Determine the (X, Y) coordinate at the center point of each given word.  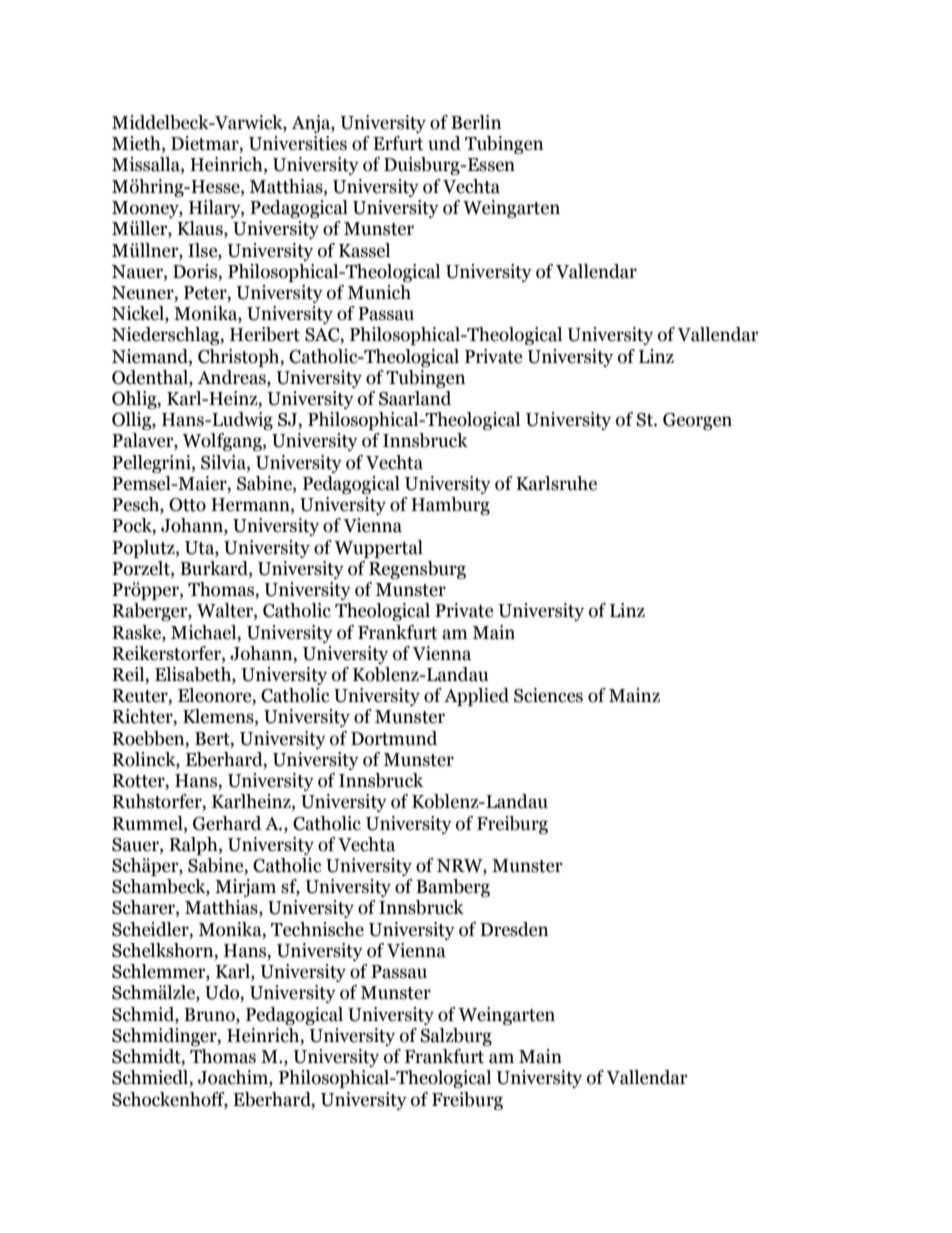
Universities (298, 143)
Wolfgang (223, 442)
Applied (476, 697)
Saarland (415, 398)
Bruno (210, 1015)
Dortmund (394, 738)
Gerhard (227, 823)
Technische (317, 929)
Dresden (514, 929)
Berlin (476, 122)
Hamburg (450, 506)
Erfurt (398, 143)
